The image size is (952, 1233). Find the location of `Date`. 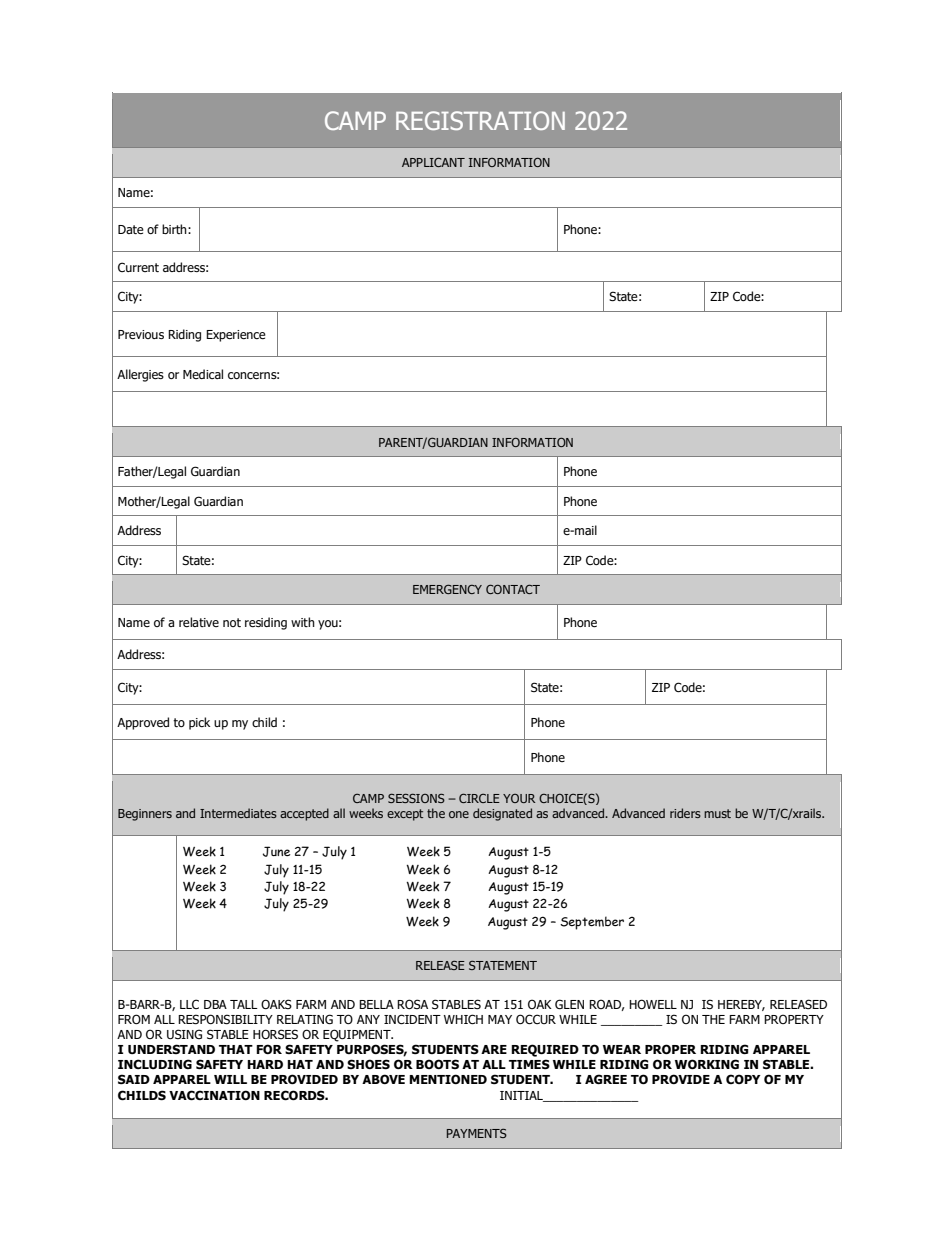

Date is located at coordinates (131, 229).
